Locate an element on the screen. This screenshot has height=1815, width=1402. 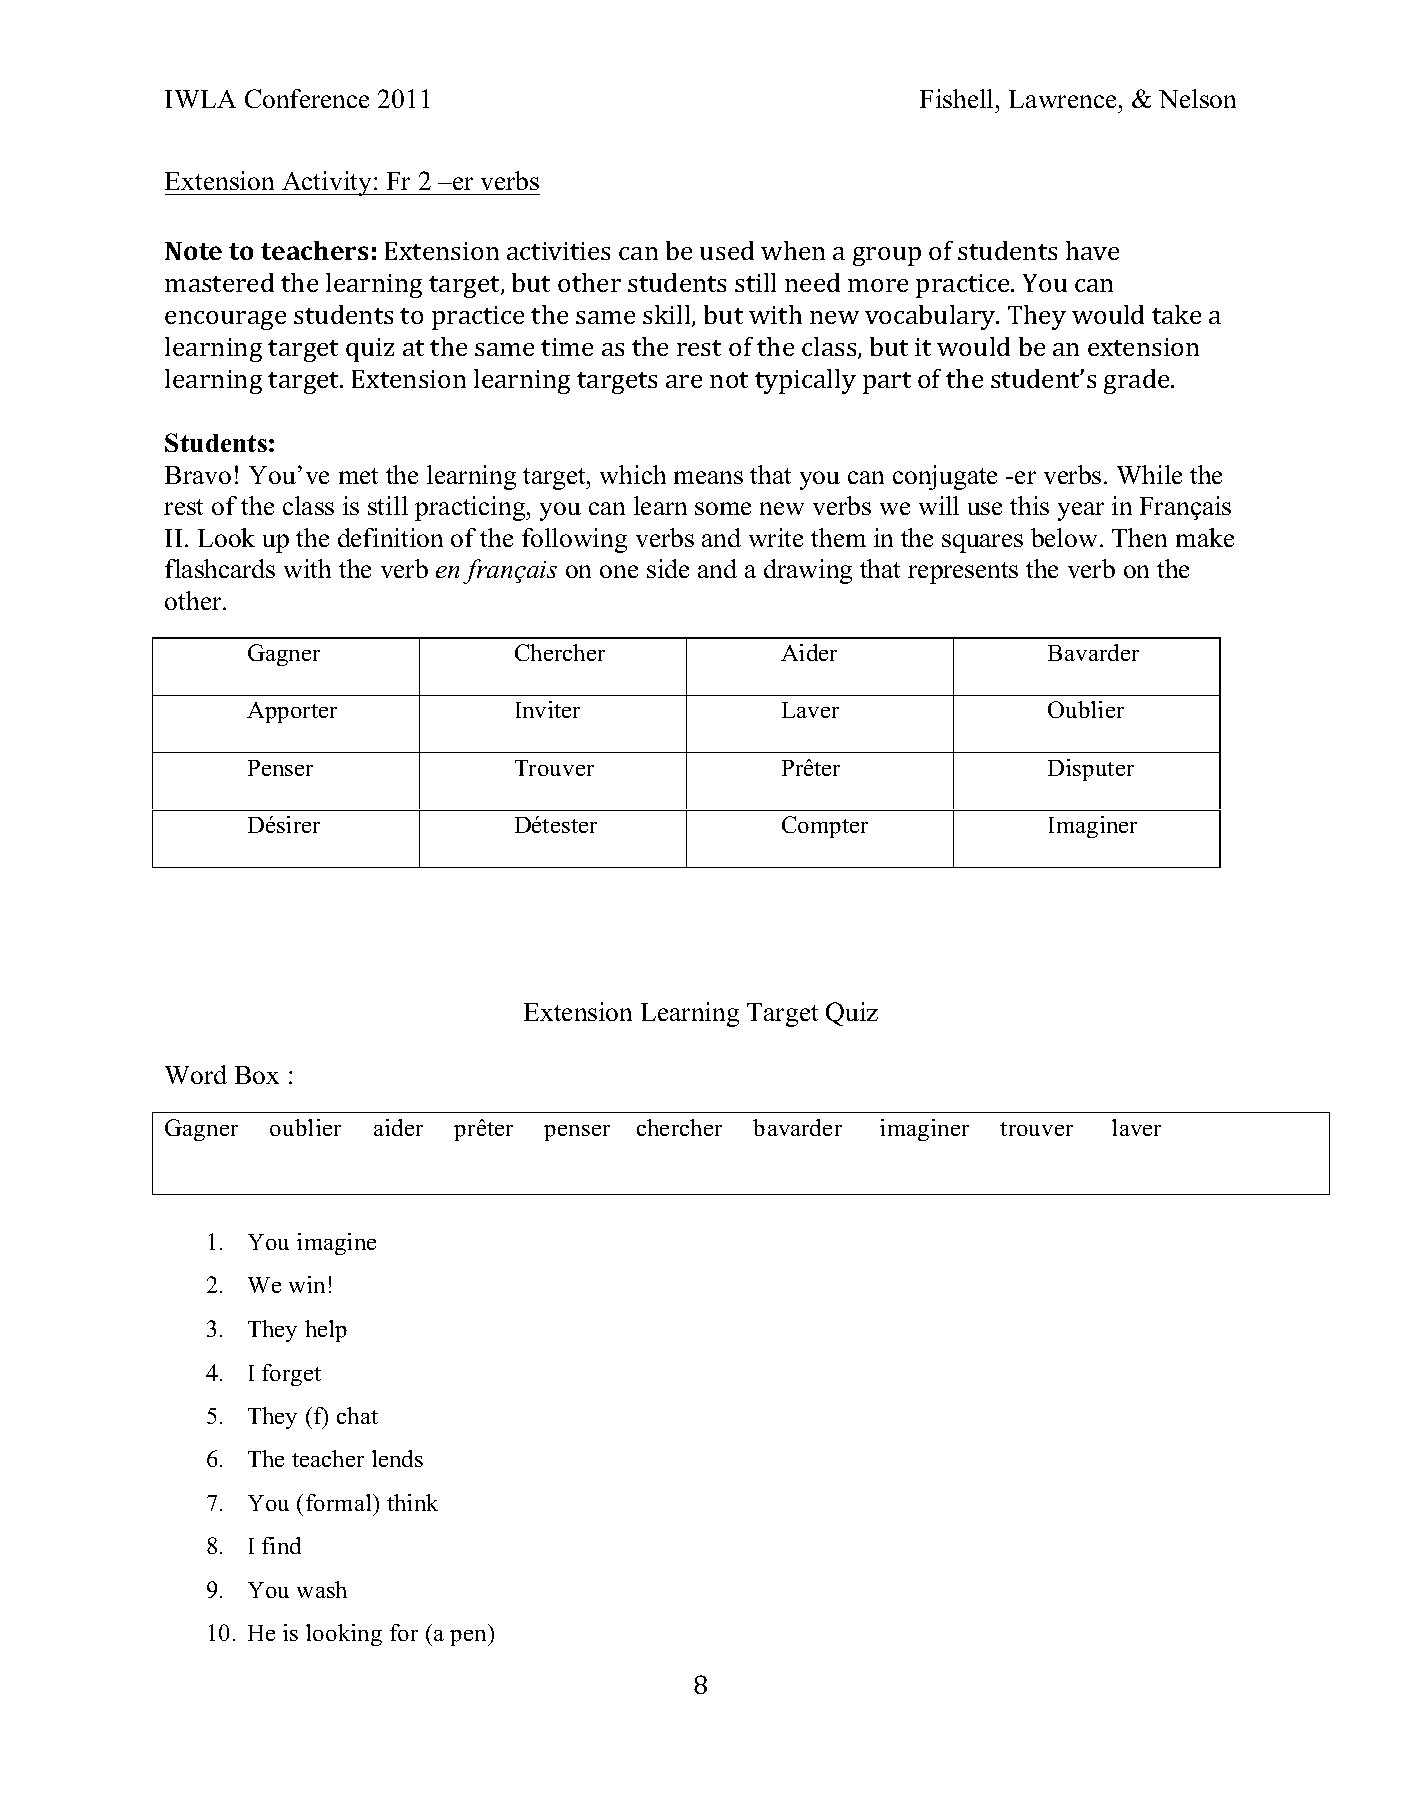
means is located at coordinates (708, 477).
